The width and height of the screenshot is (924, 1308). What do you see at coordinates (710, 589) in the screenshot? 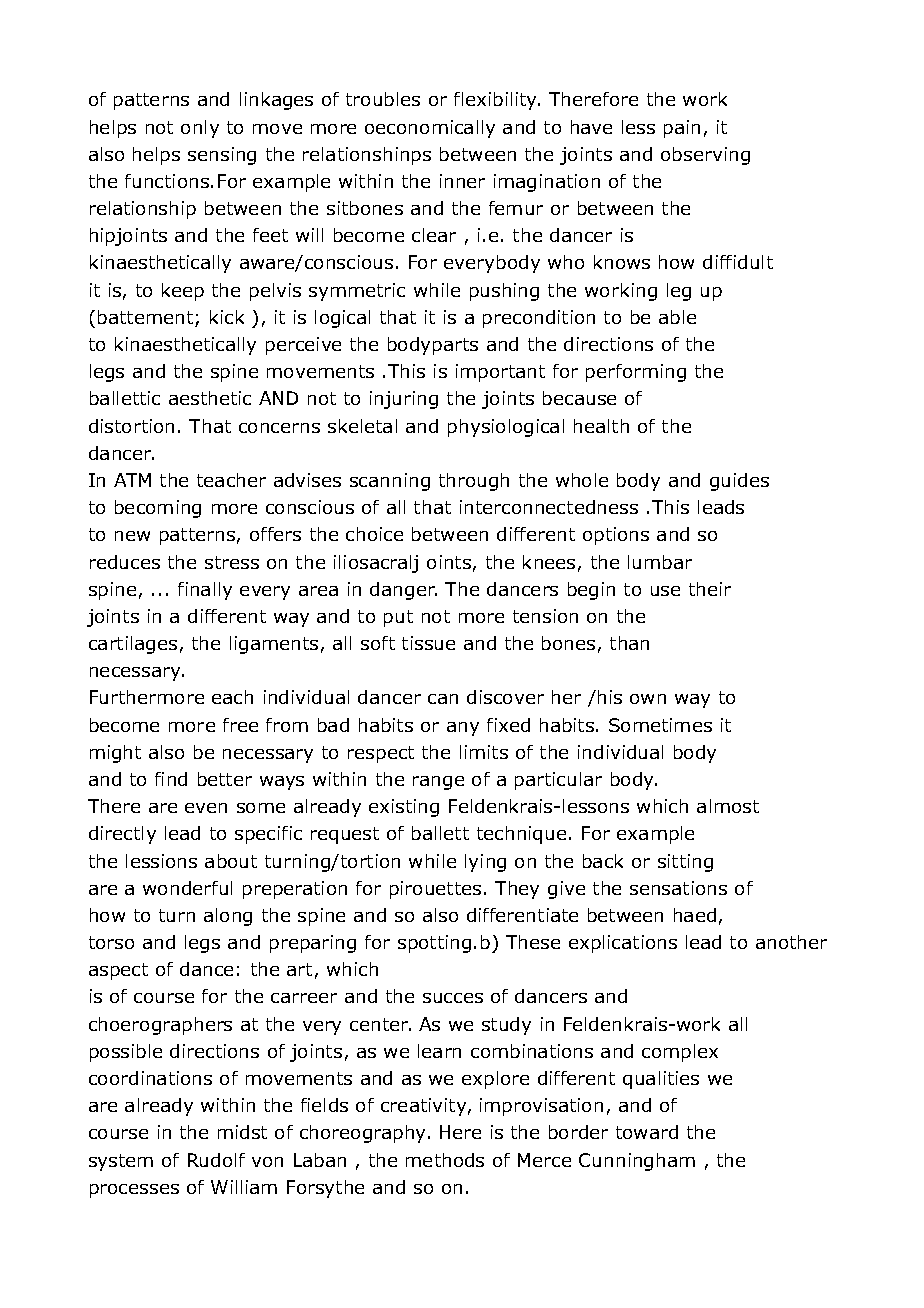
I see `their` at bounding box center [710, 589].
